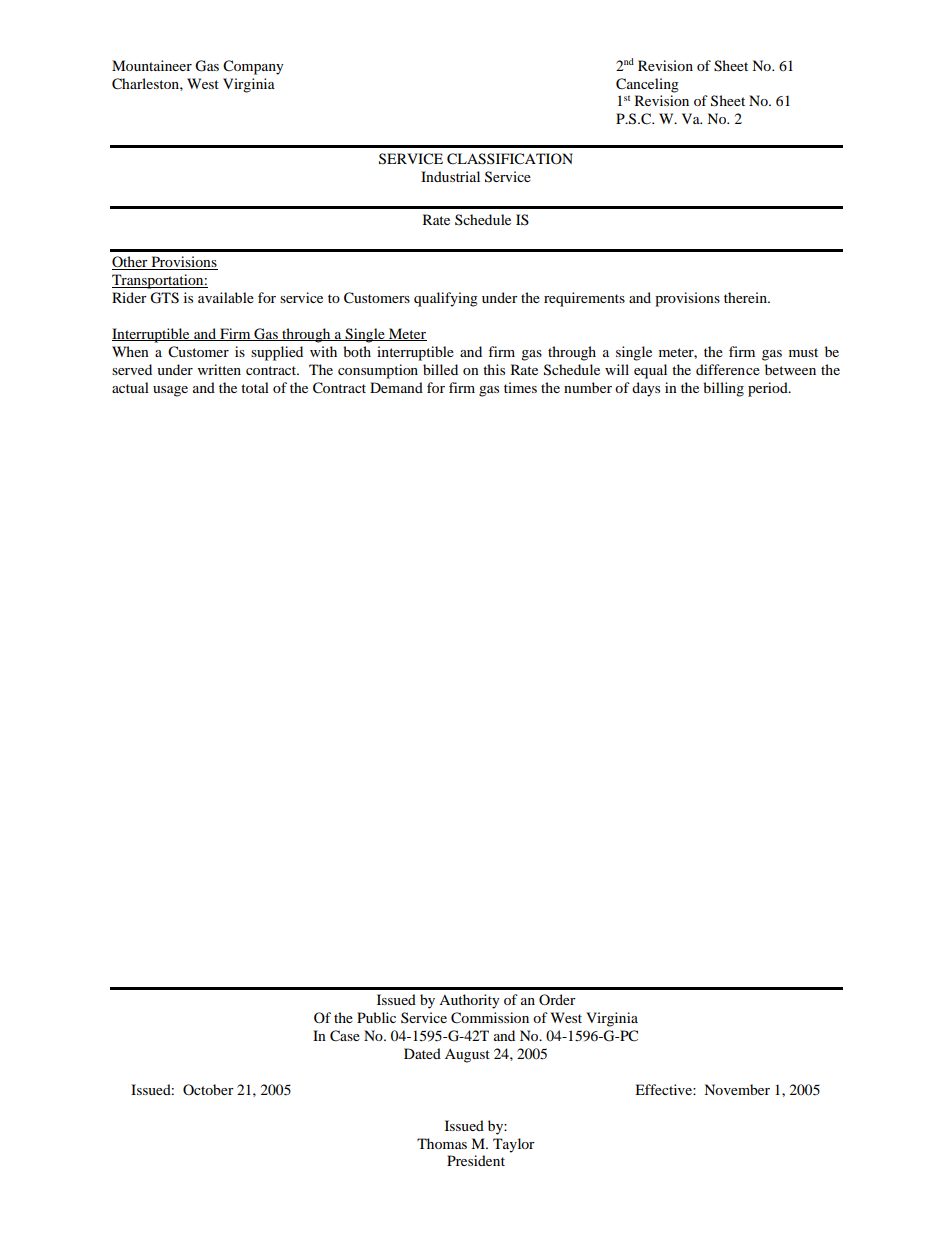  I want to click on times, so click(520, 387).
